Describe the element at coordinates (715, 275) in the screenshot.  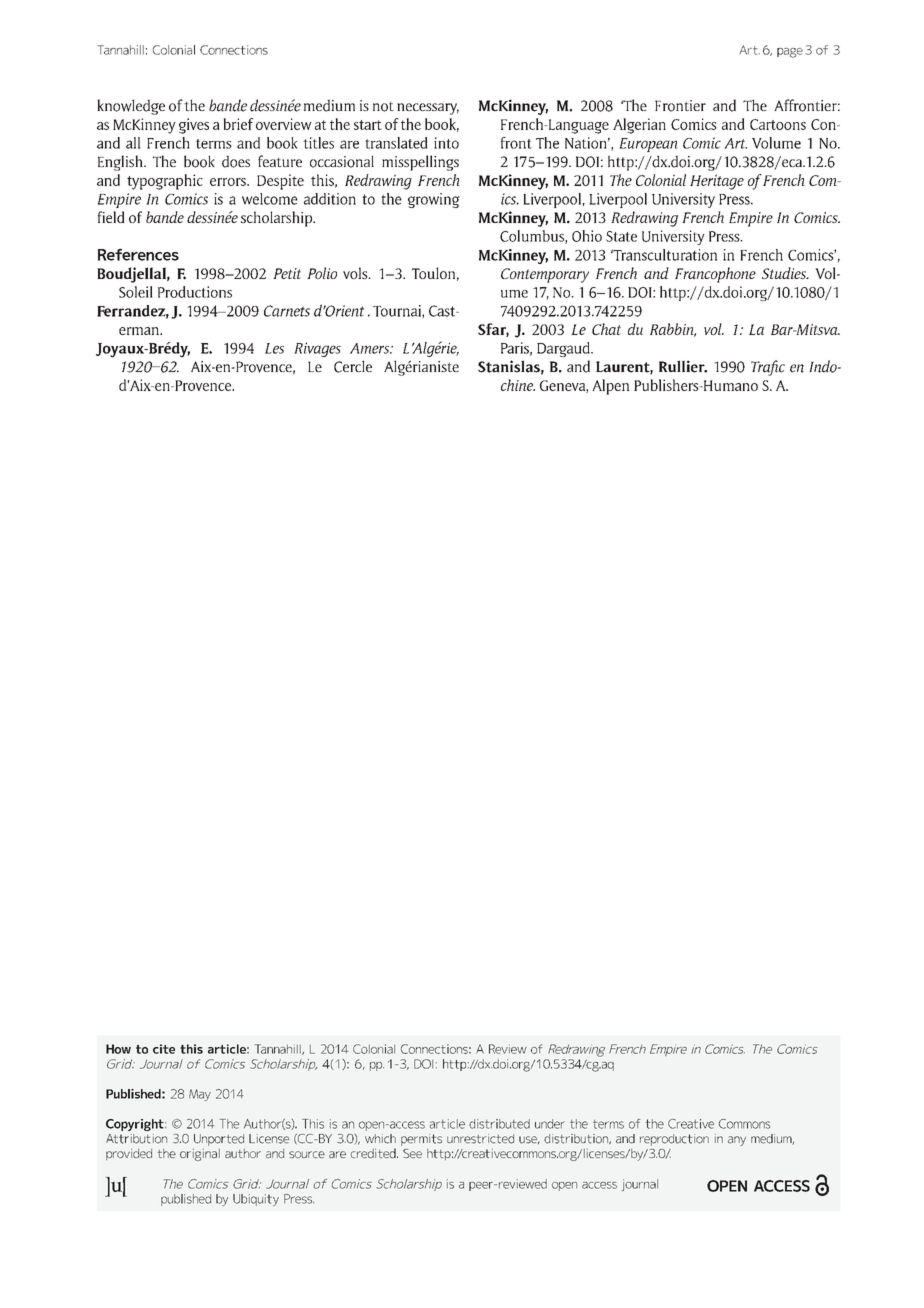
I see `Francophone` at that location.
